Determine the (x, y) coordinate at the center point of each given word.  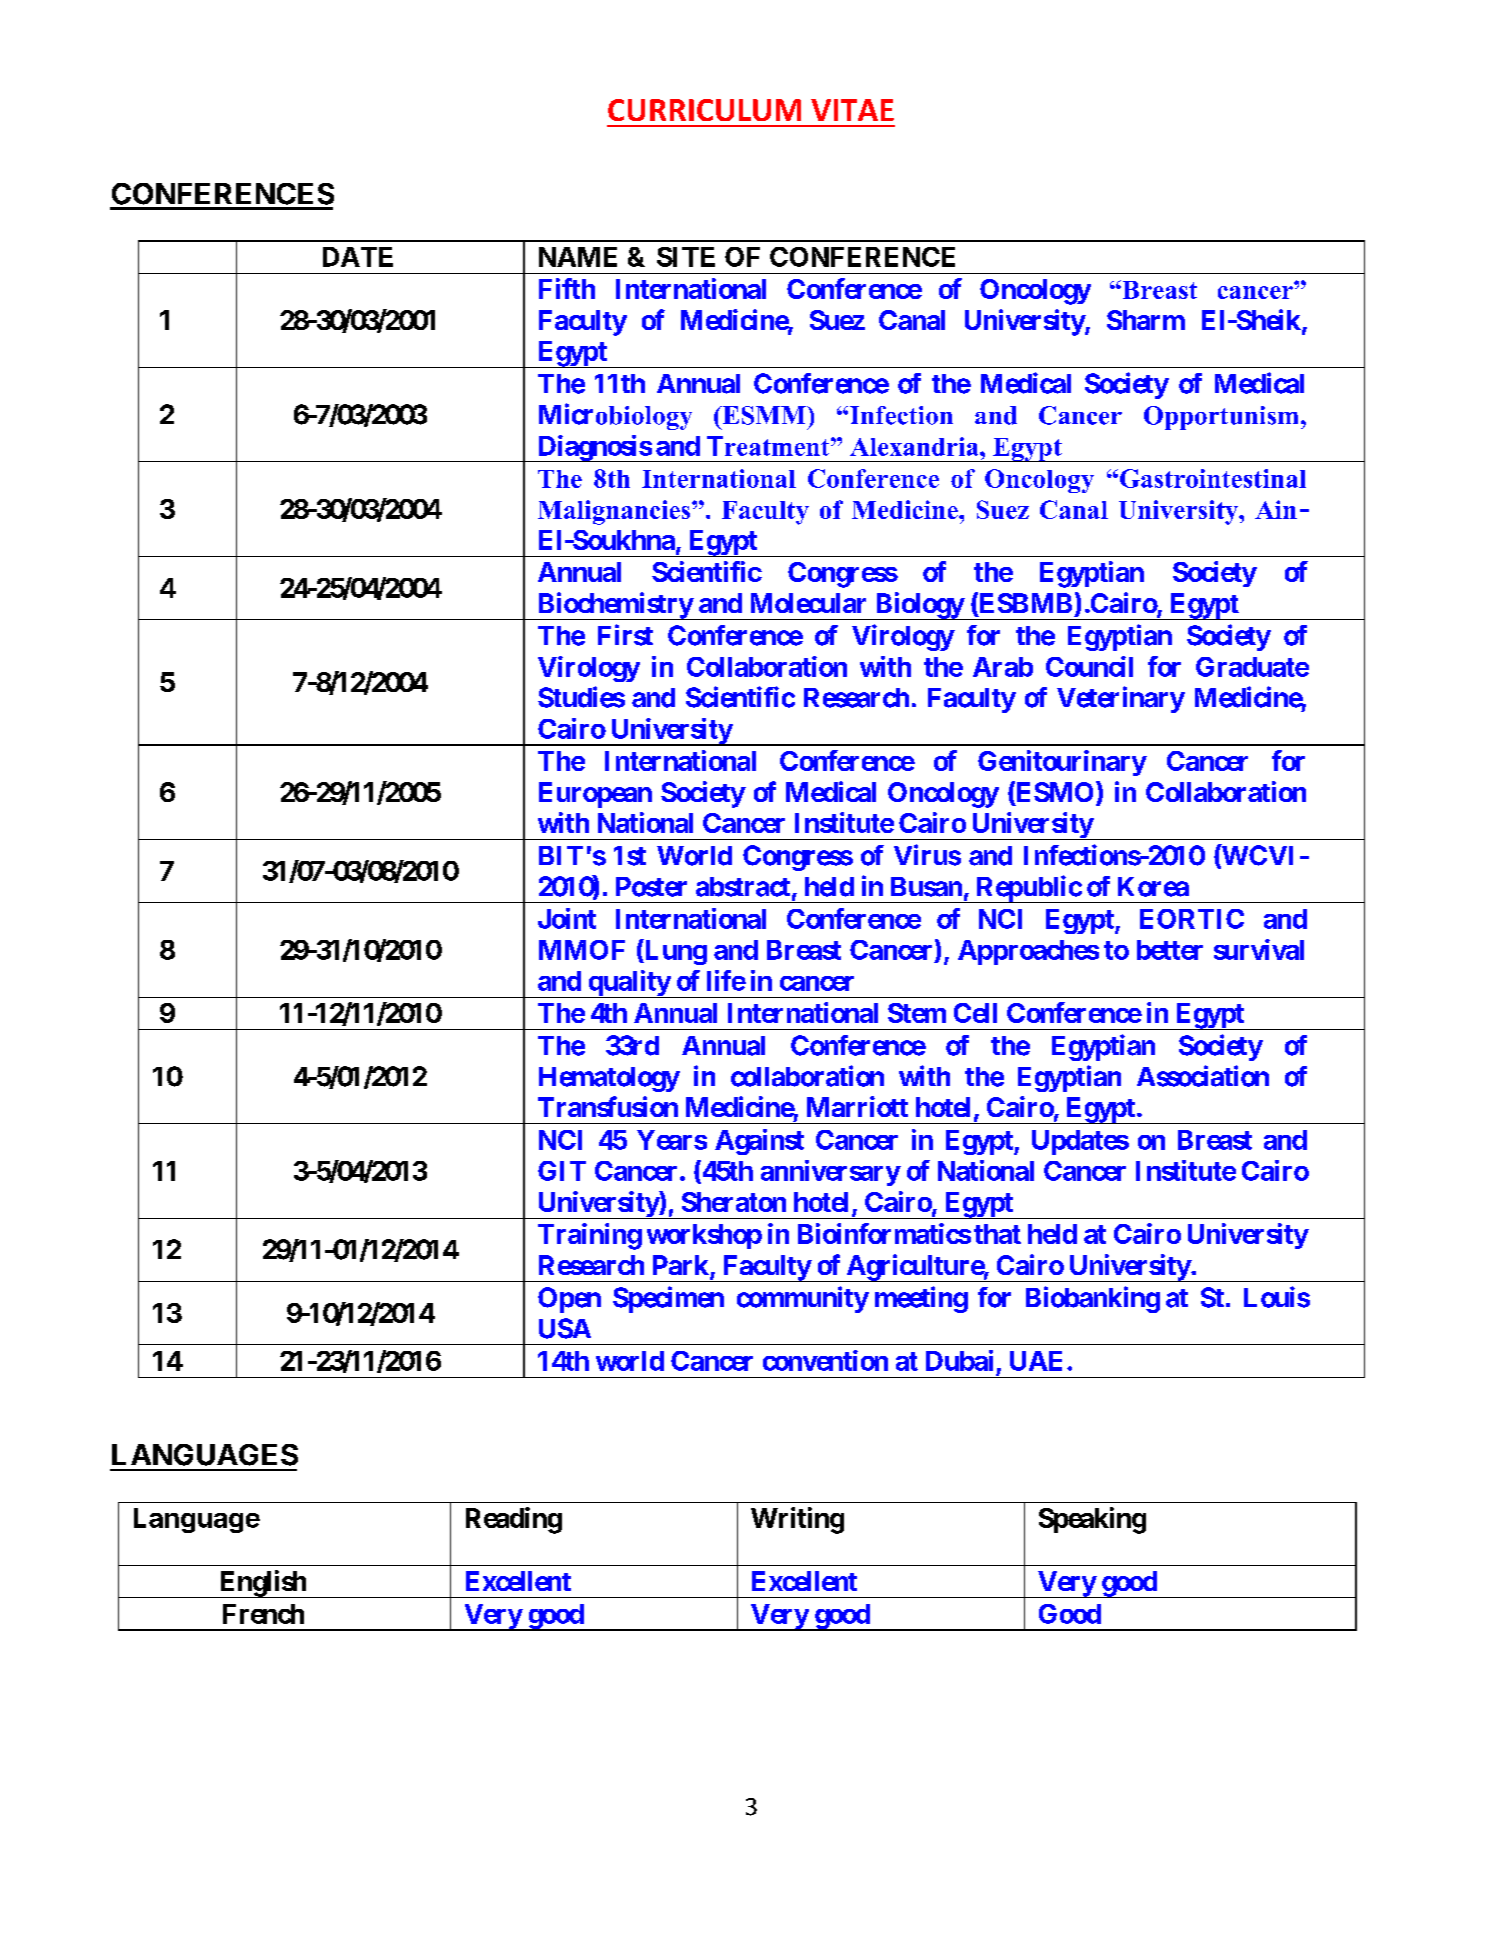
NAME (578, 257)
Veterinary (1121, 699)
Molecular (808, 603)
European (595, 795)
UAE (1036, 1361)
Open (569, 1300)
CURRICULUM (704, 110)
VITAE (852, 110)
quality (628, 984)
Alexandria (915, 446)
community (803, 1299)
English (262, 1584)
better (1170, 950)
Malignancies (615, 512)
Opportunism (1221, 418)
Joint (567, 918)
